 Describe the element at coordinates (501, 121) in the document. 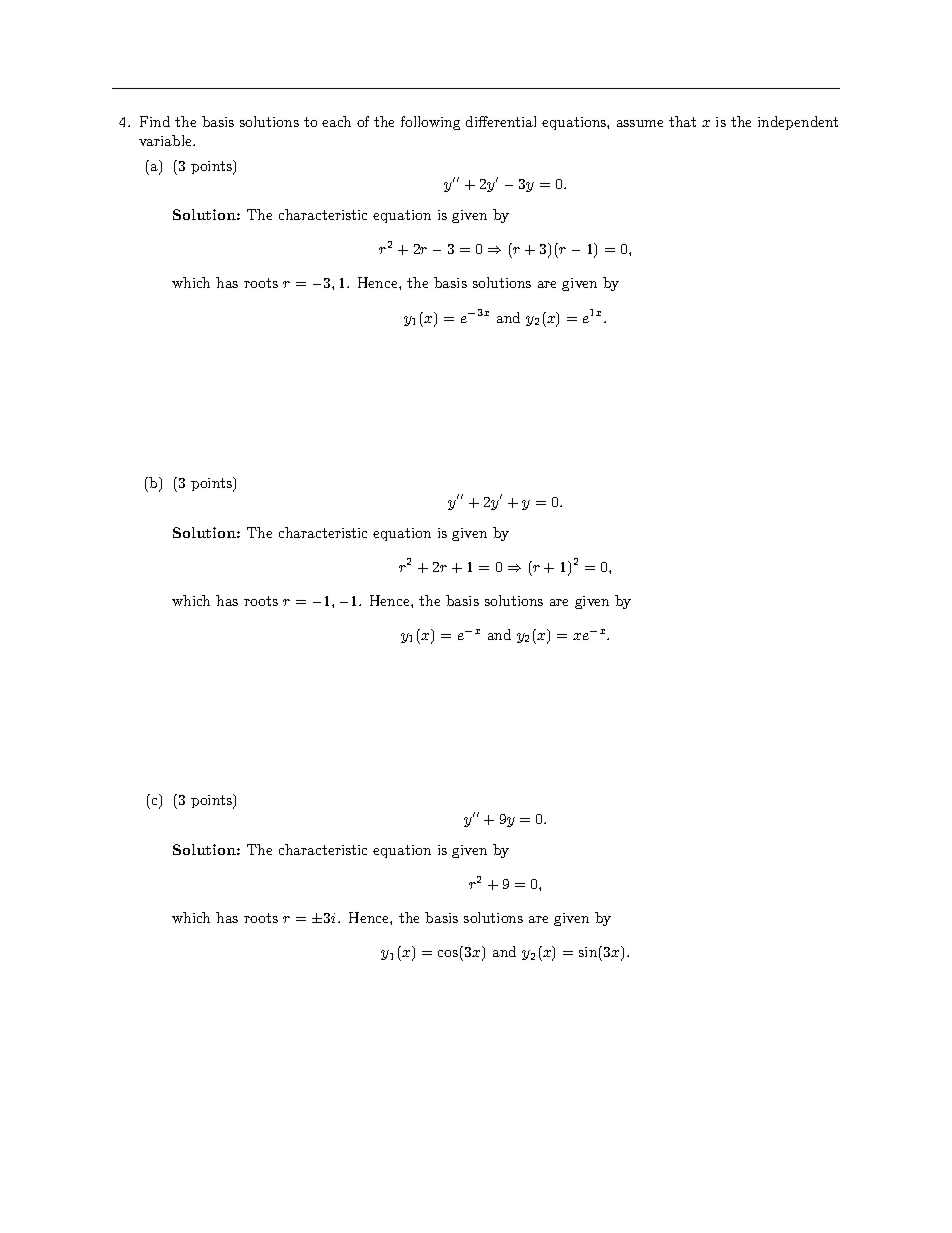

I see `differential` at that location.
